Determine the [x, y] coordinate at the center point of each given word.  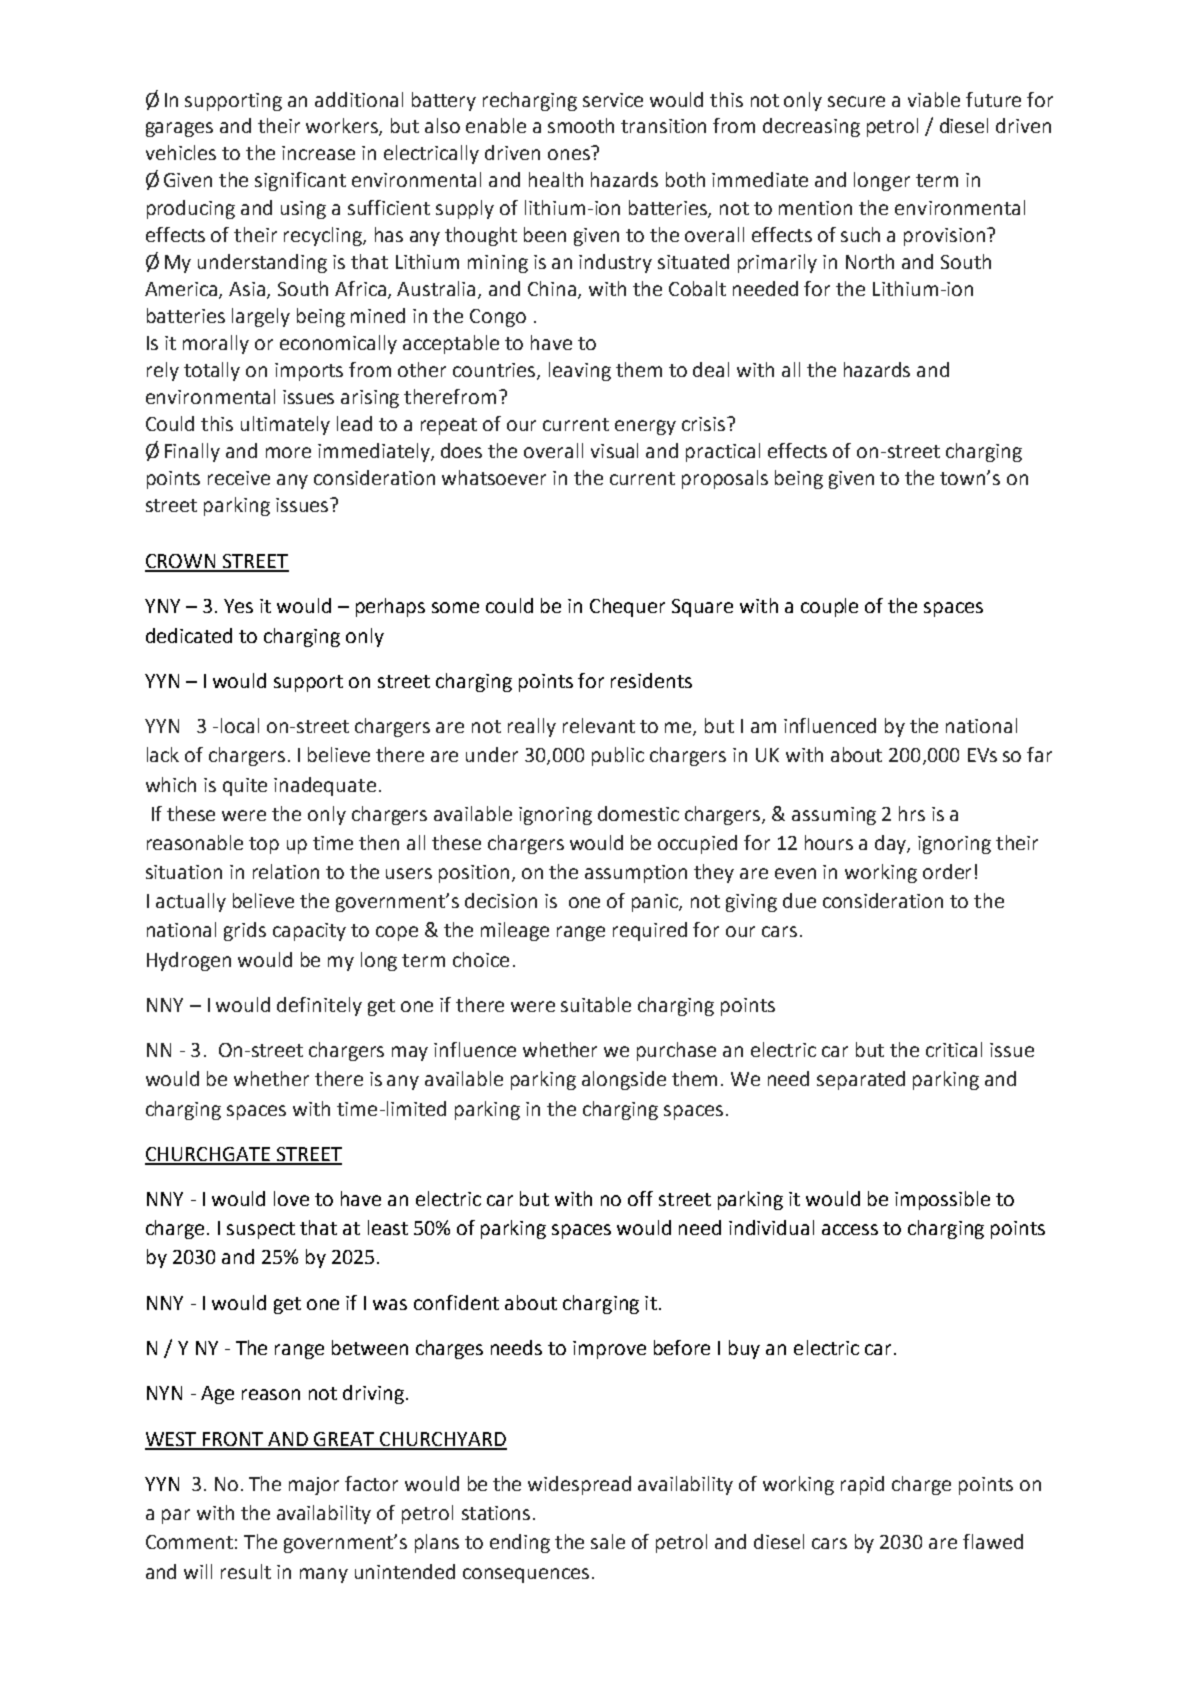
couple [829, 607]
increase [318, 153]
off [640, 1198]
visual [614, 450]
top [264, 845]
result [246, 1571]
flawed [993, 1541]
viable [934, 99]
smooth [581, 125]
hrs [912, 813]
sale [608, 1541]
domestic [638, 813]
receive [239, 478]
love [291, 1198]
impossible [942, 1200]
